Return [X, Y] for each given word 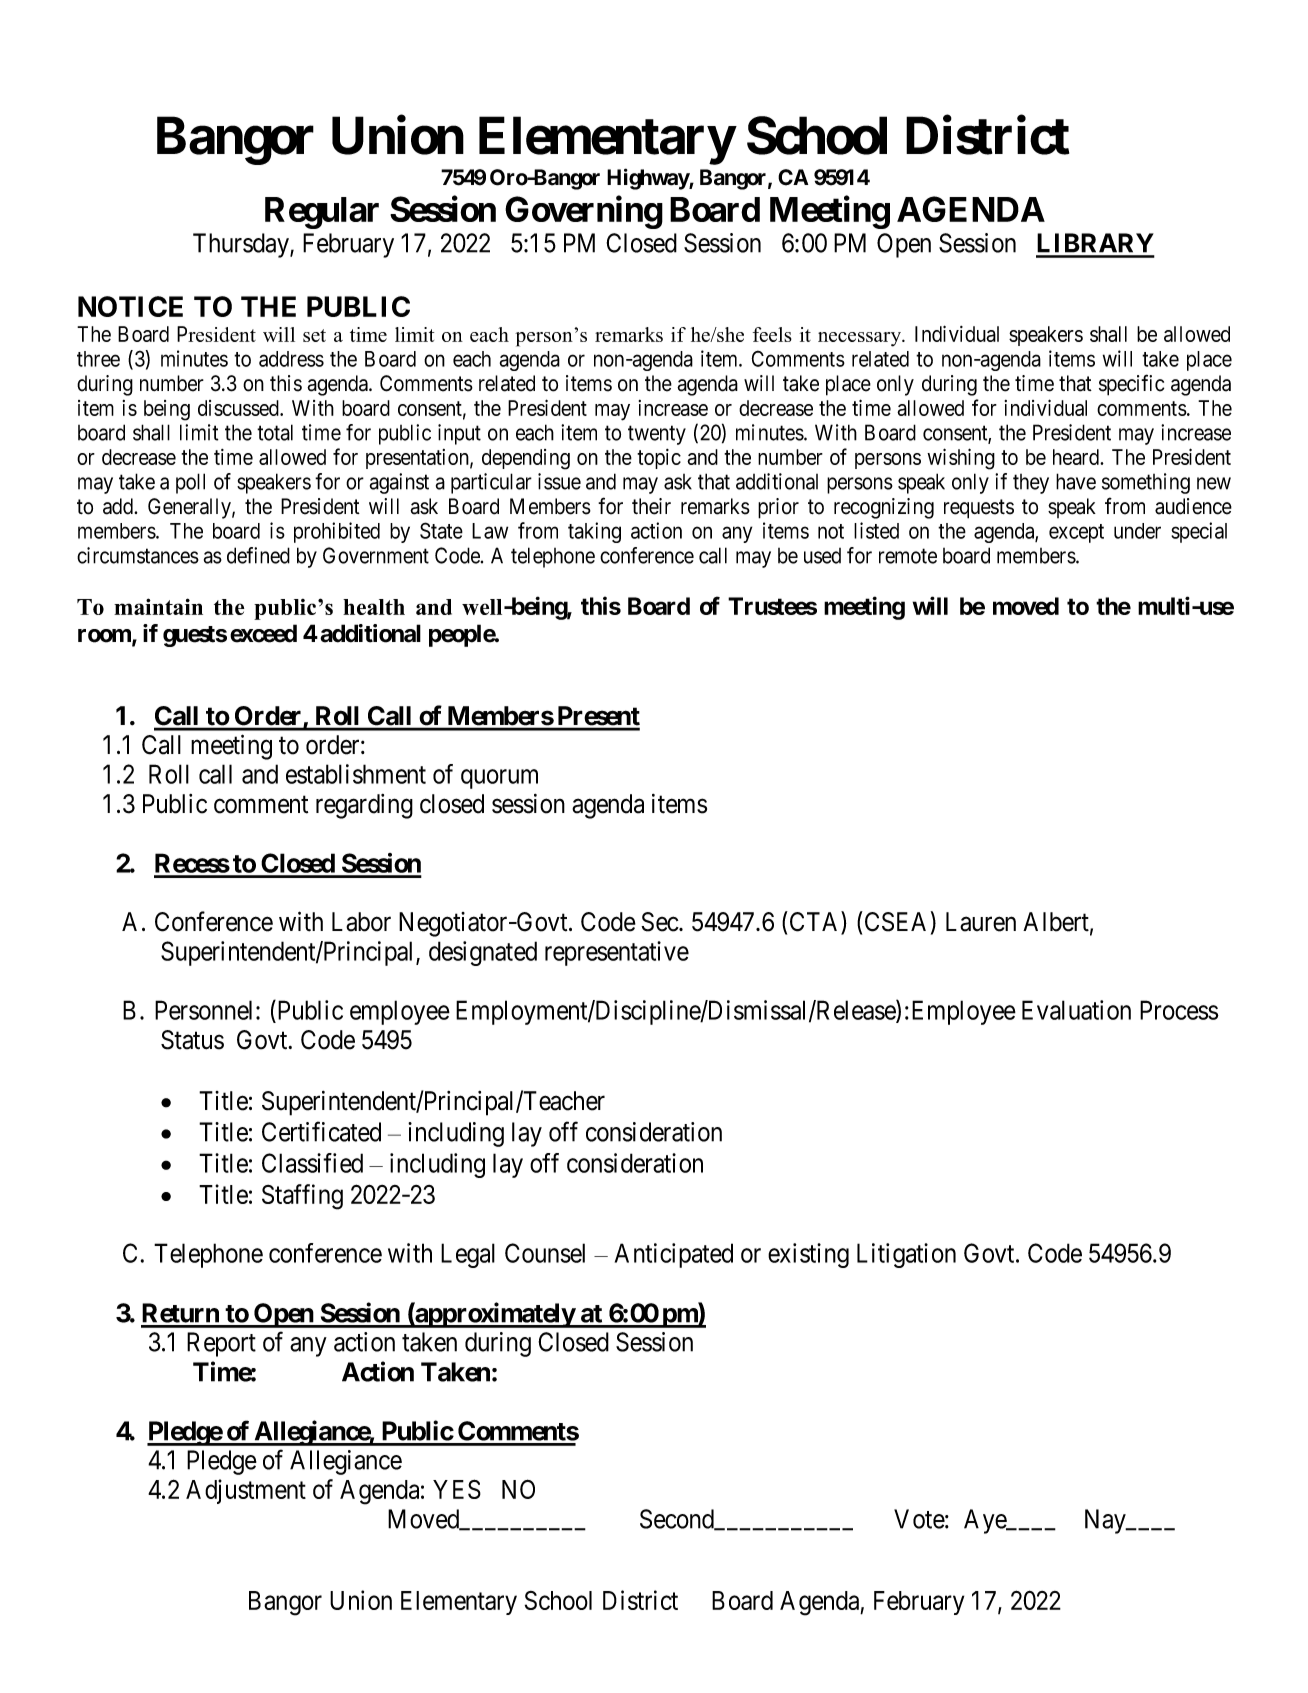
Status [192, 1040]
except [1076, 533]
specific [1131, 385]
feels [772, 334]
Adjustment [246, 1491]
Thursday [242, 245]
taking [594, 532]
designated [483, 953]
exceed [263, 633]
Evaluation [1076, 1010]
